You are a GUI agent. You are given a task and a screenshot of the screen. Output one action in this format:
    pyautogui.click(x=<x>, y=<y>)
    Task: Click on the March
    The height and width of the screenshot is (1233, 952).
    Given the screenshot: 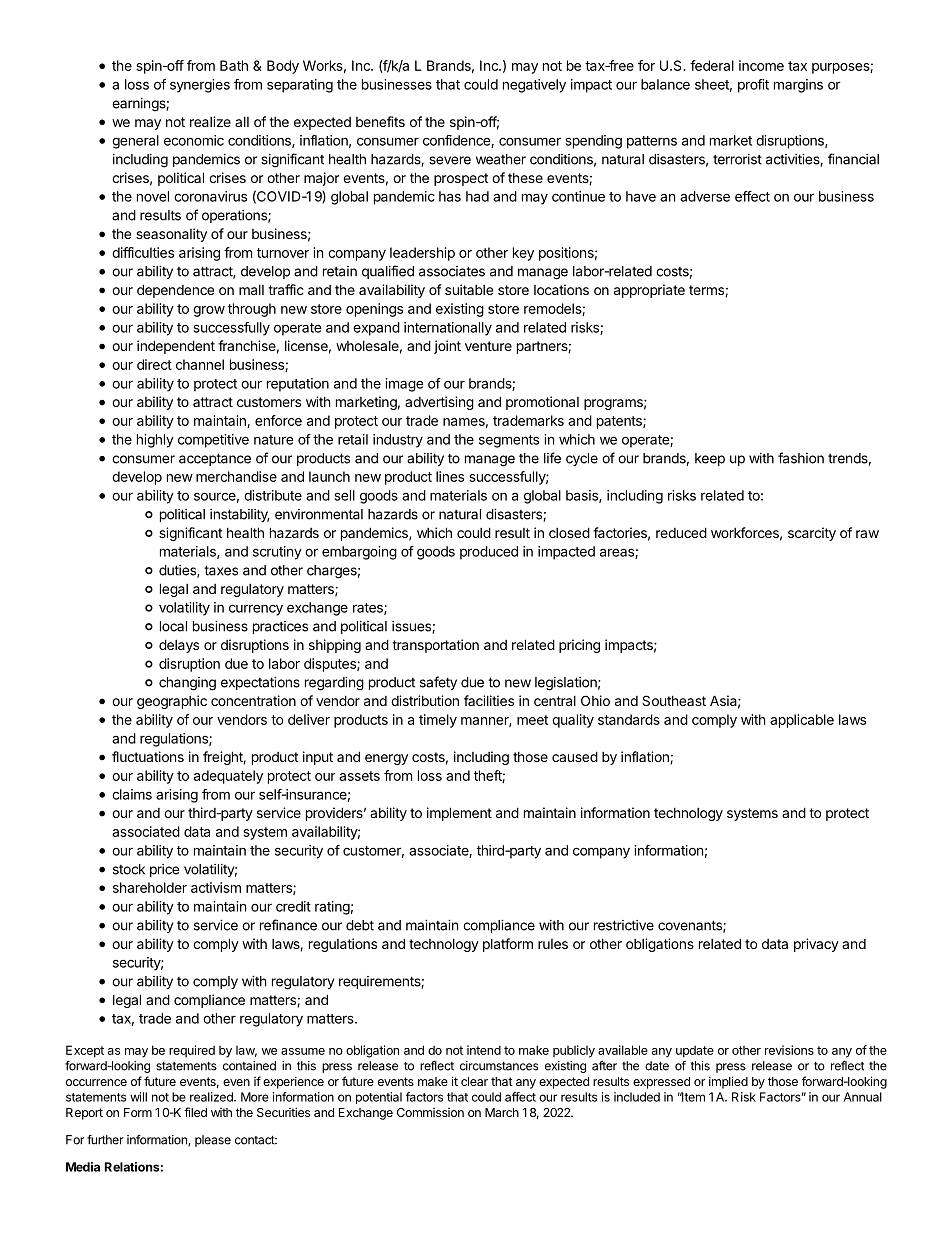 What is the action you would take?
    pyautogui.click(x=502, y=1112)
